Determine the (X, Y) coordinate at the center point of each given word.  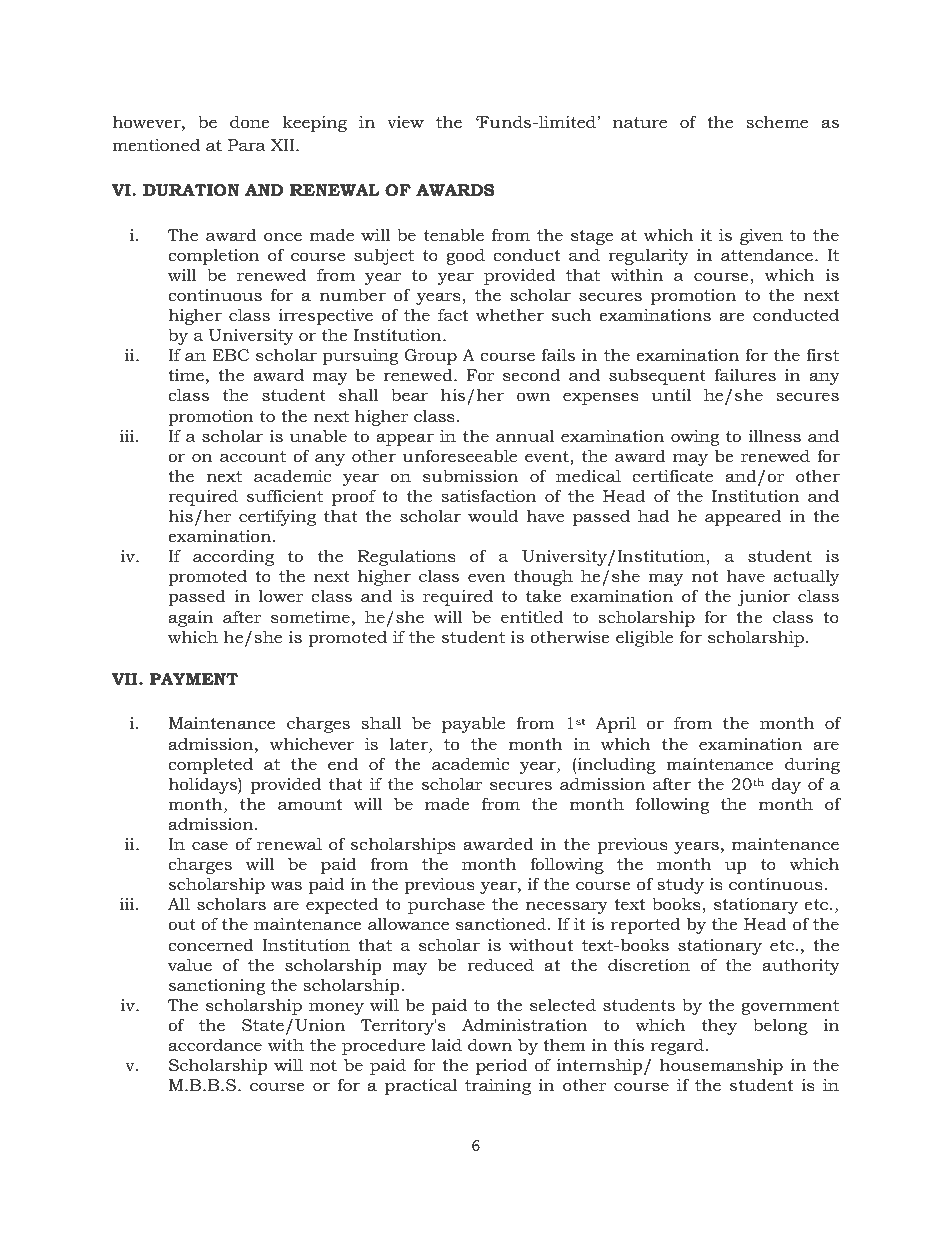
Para (247, 145)
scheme (777, 121)
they (719, 1026)
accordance (215, 1045)
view (405, 122)
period (502, 1066)
